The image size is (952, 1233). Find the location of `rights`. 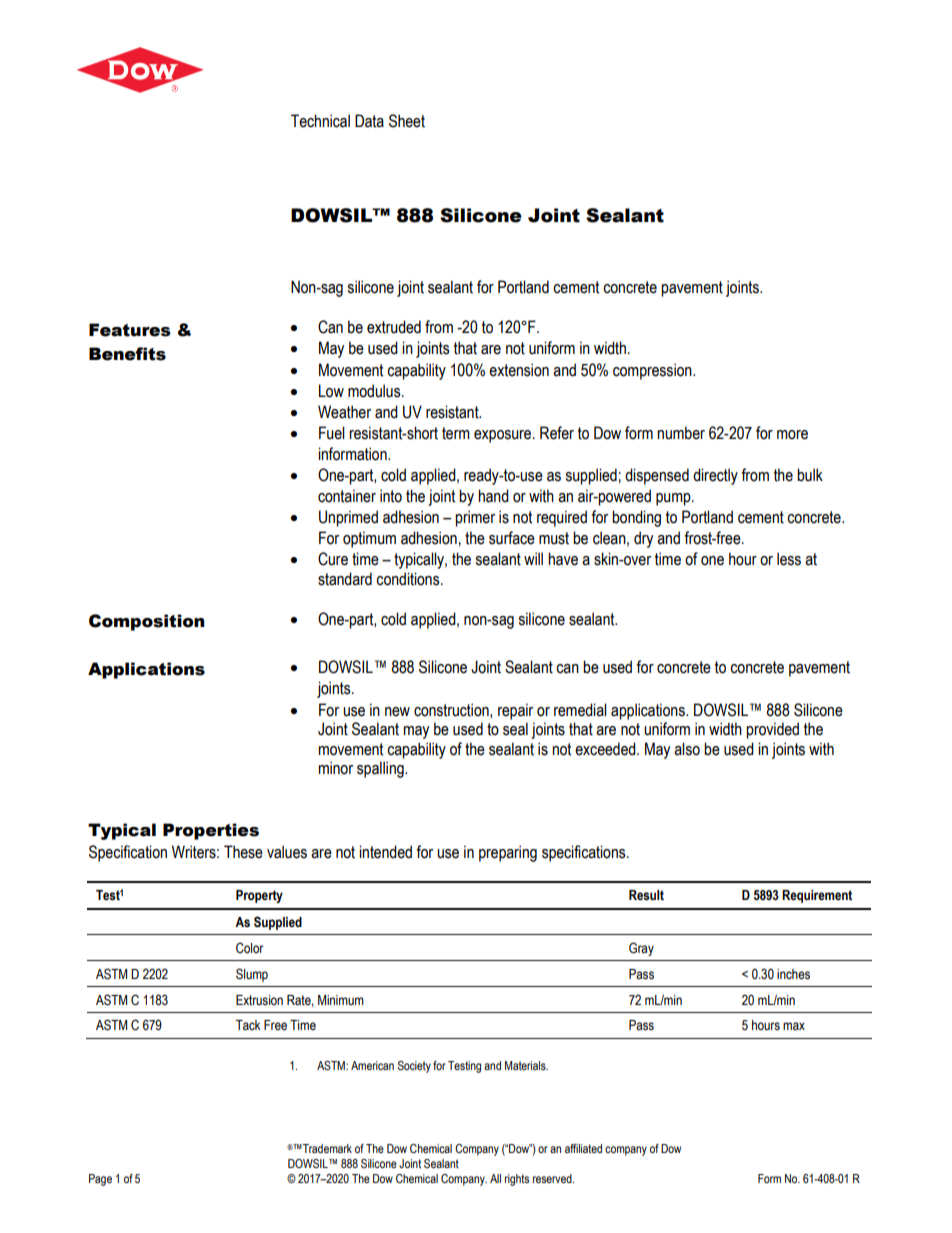

rights is located at coordinates (517, 1180).
